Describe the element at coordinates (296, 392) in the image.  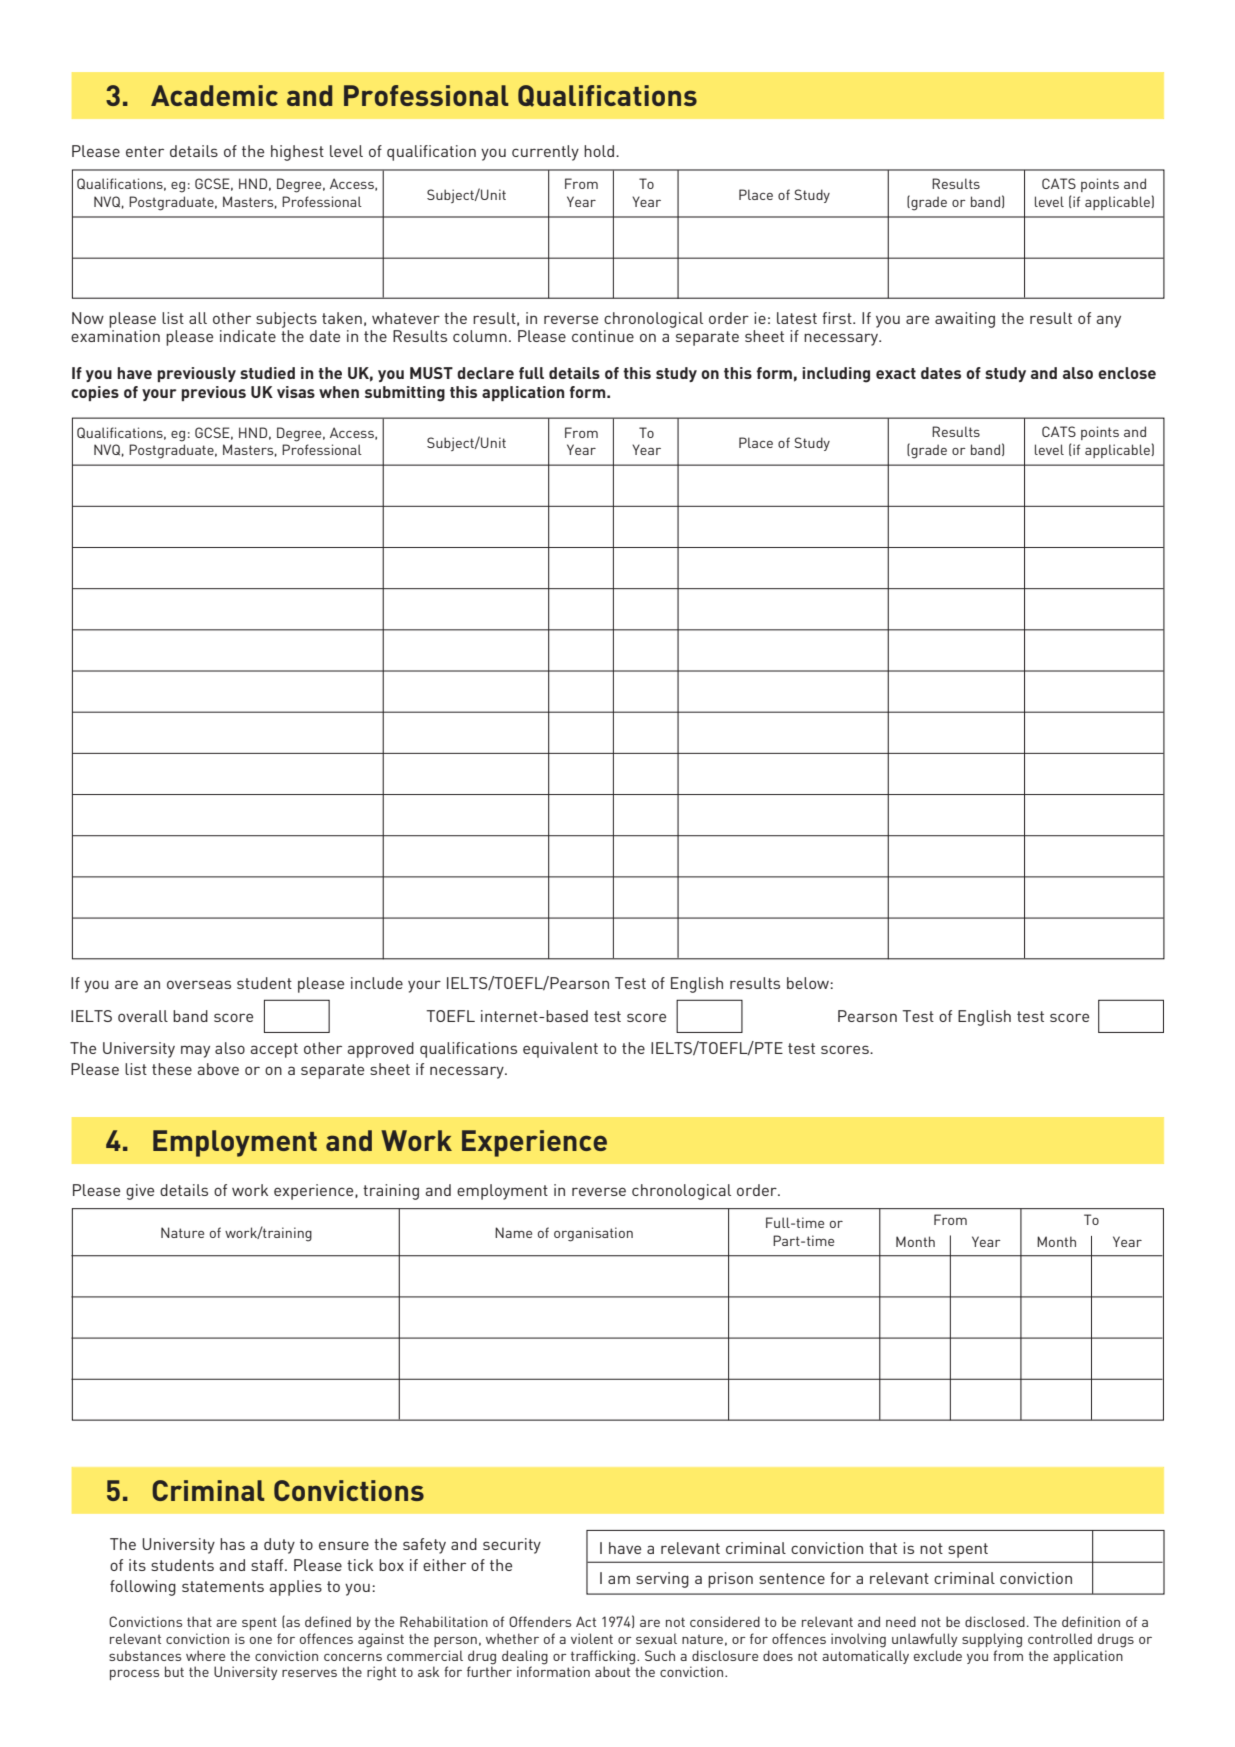
I see `visas` at that location.
